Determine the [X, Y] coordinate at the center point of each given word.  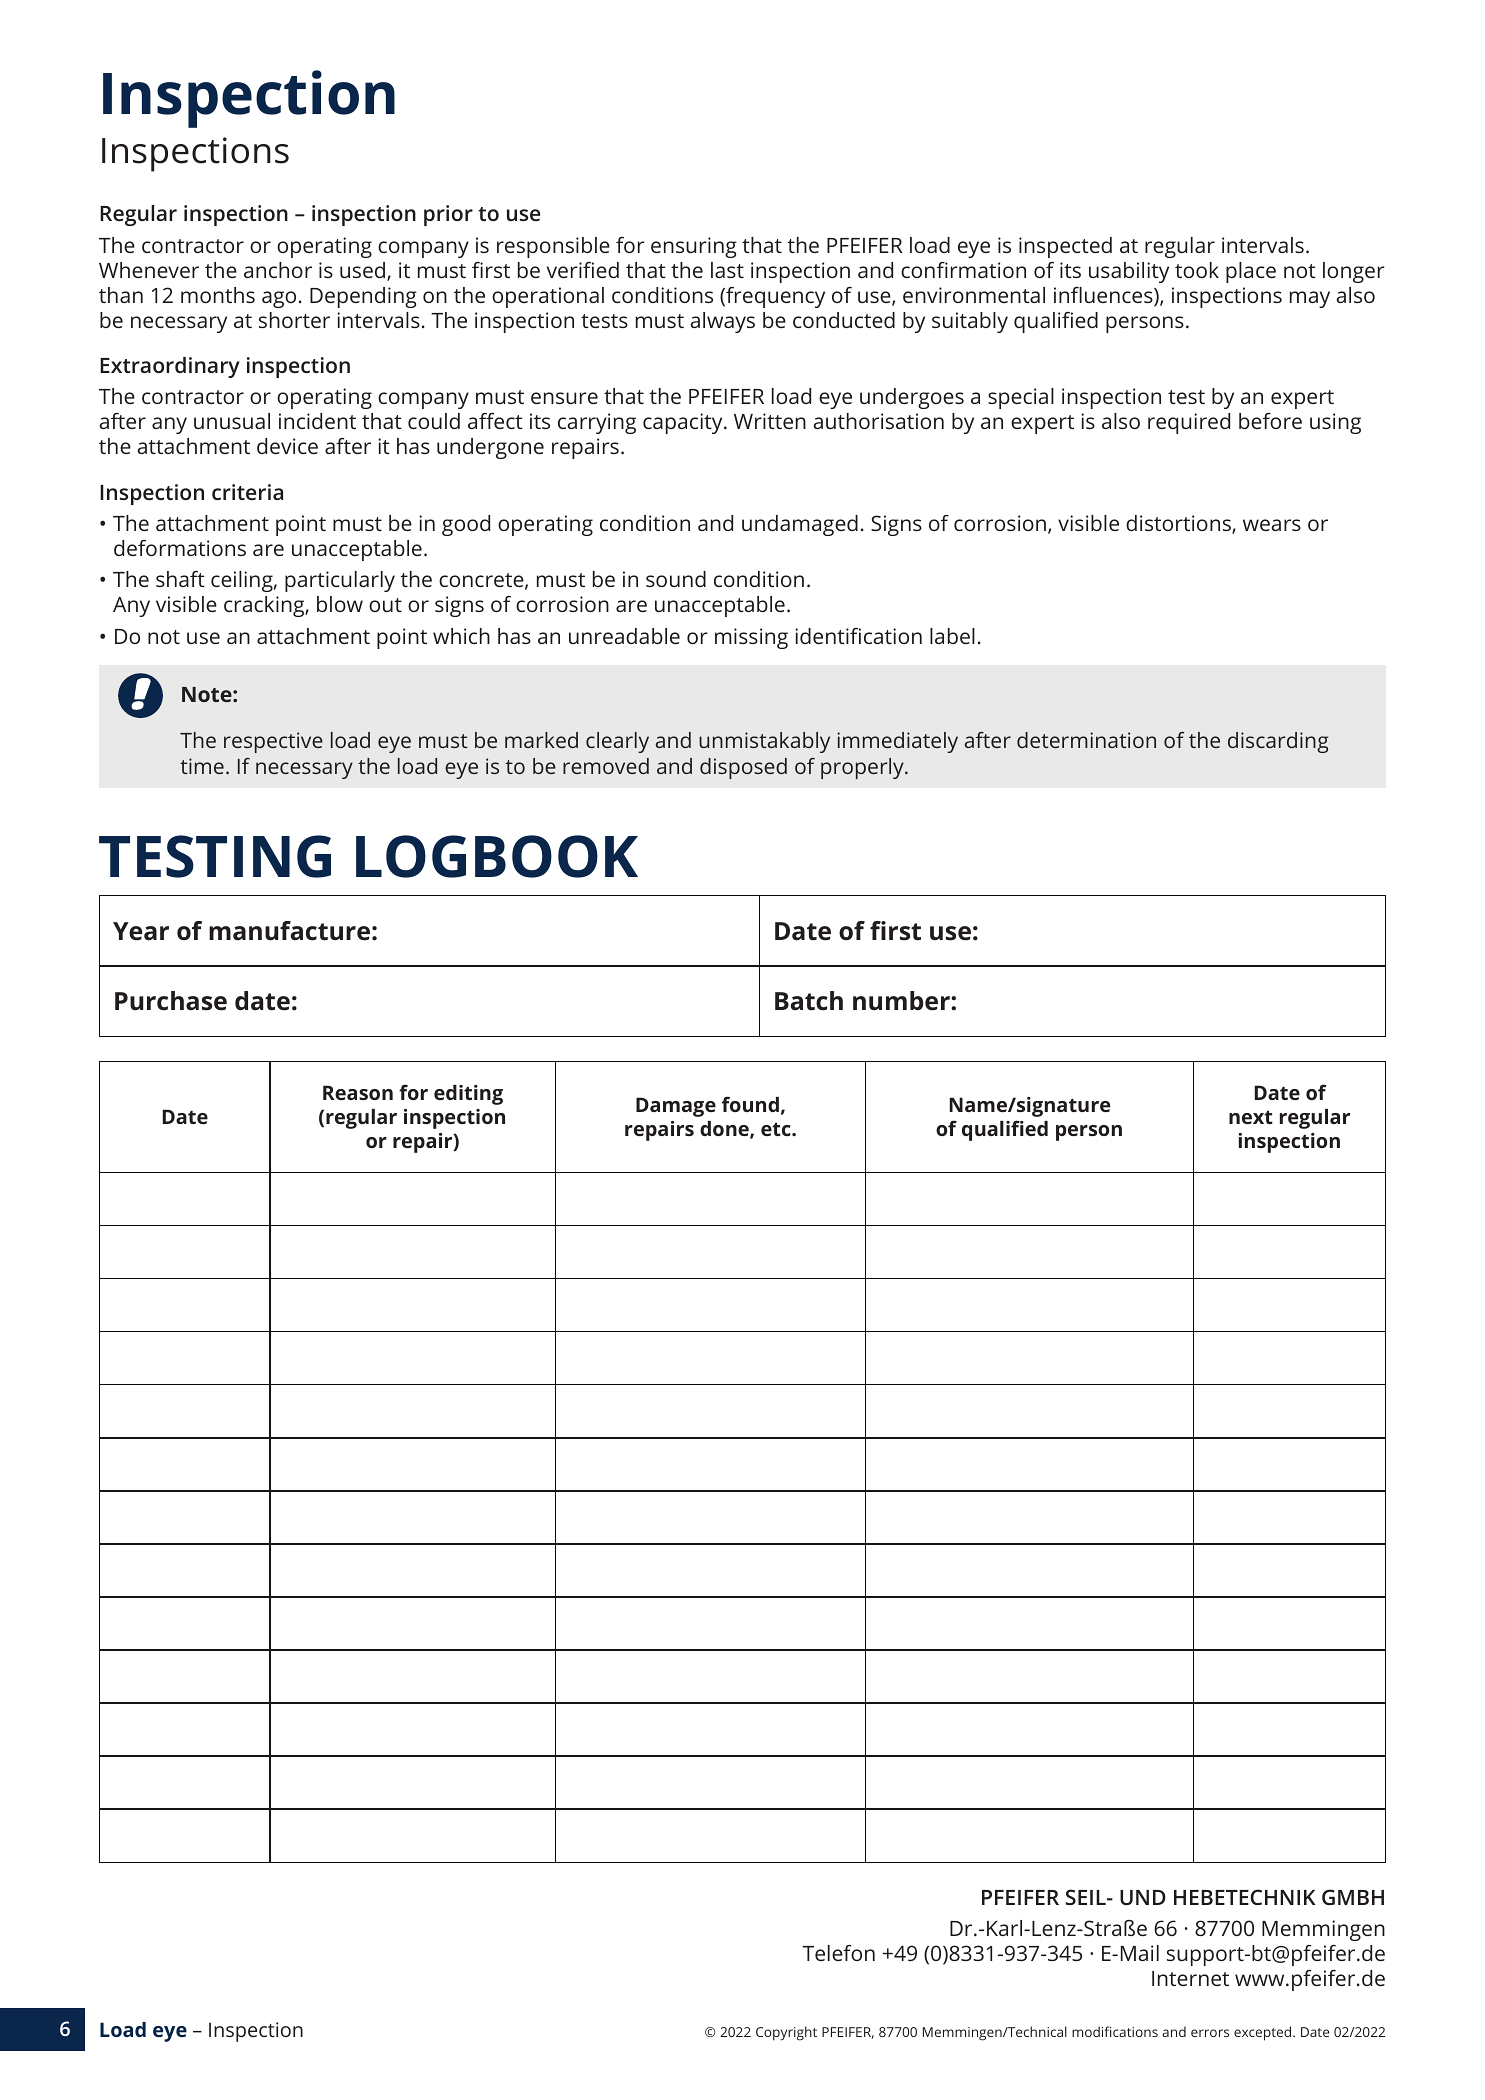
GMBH [1353, 1897]
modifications [1115, 2031]
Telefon [838, 1953]
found [750, 1104]
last [727, 270]
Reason [358, 1092]
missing [751, 638]
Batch [809, 1001]
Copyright [786, 2033]
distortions [1179, 524]
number [902, 1001]
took [1197, 270]
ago [279, 299]
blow [340, 604]
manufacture [289, 931]
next [1251, 1117]
